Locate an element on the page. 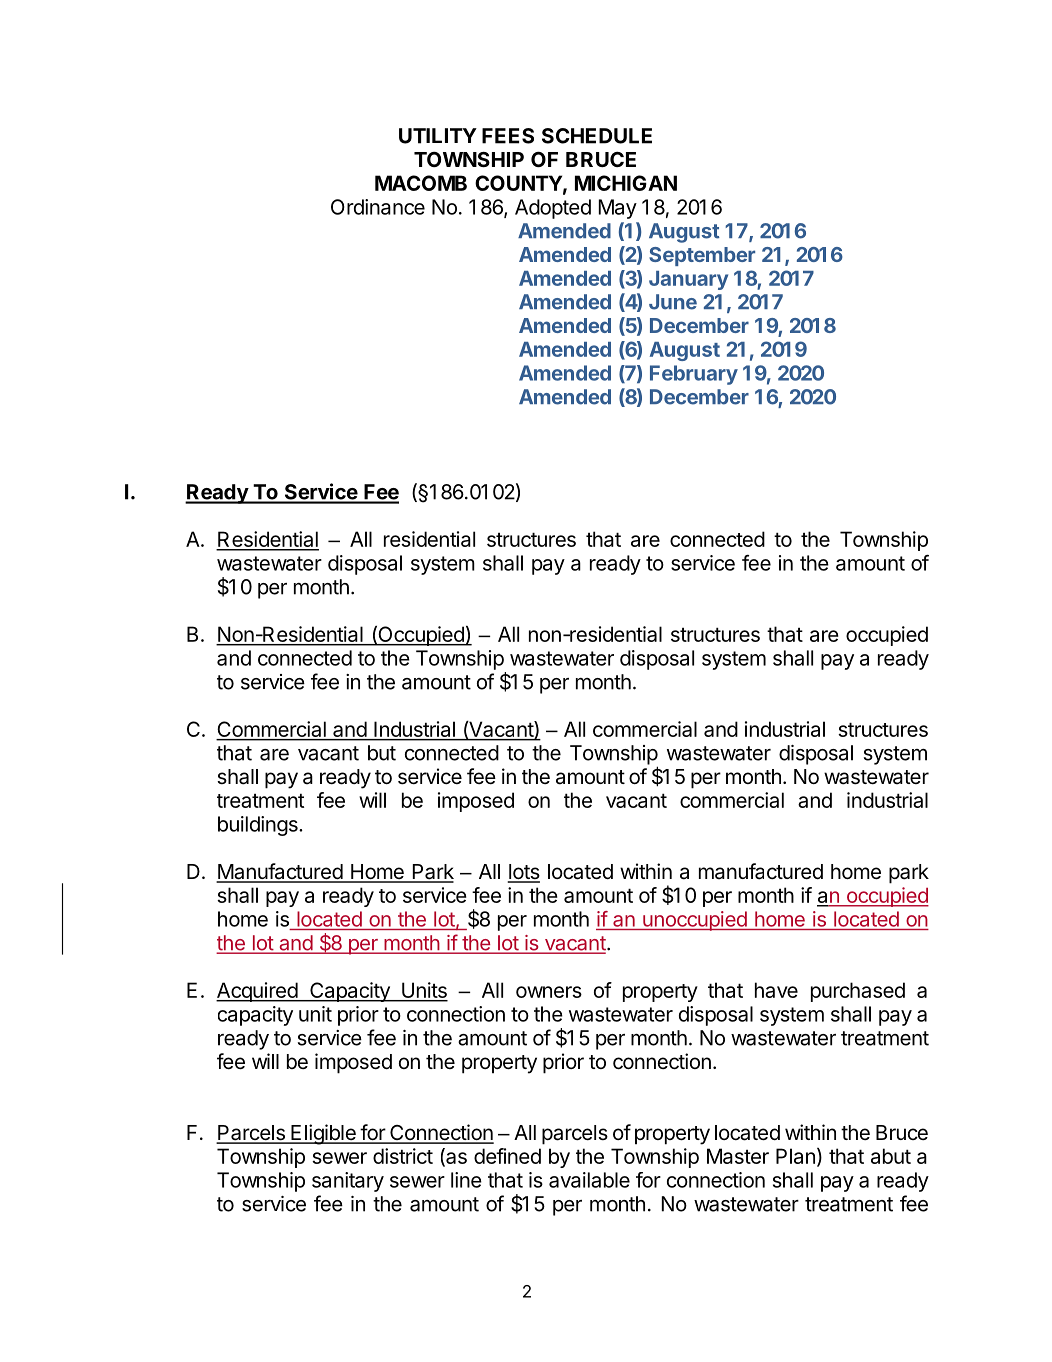  Ordinance is located at coordinates (378, 207).
